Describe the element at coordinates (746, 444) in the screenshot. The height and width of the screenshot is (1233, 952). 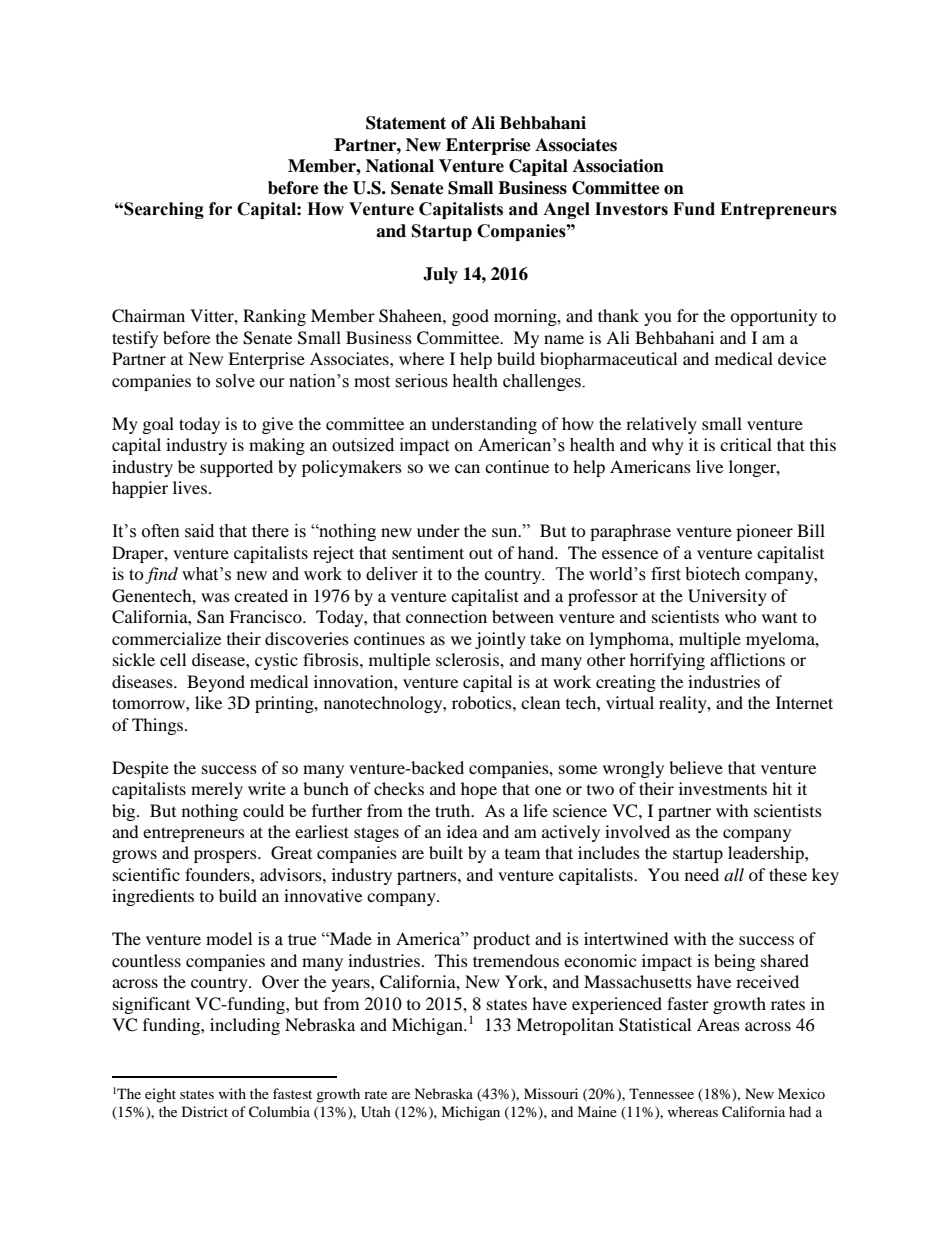
I see `critical` at that location.
